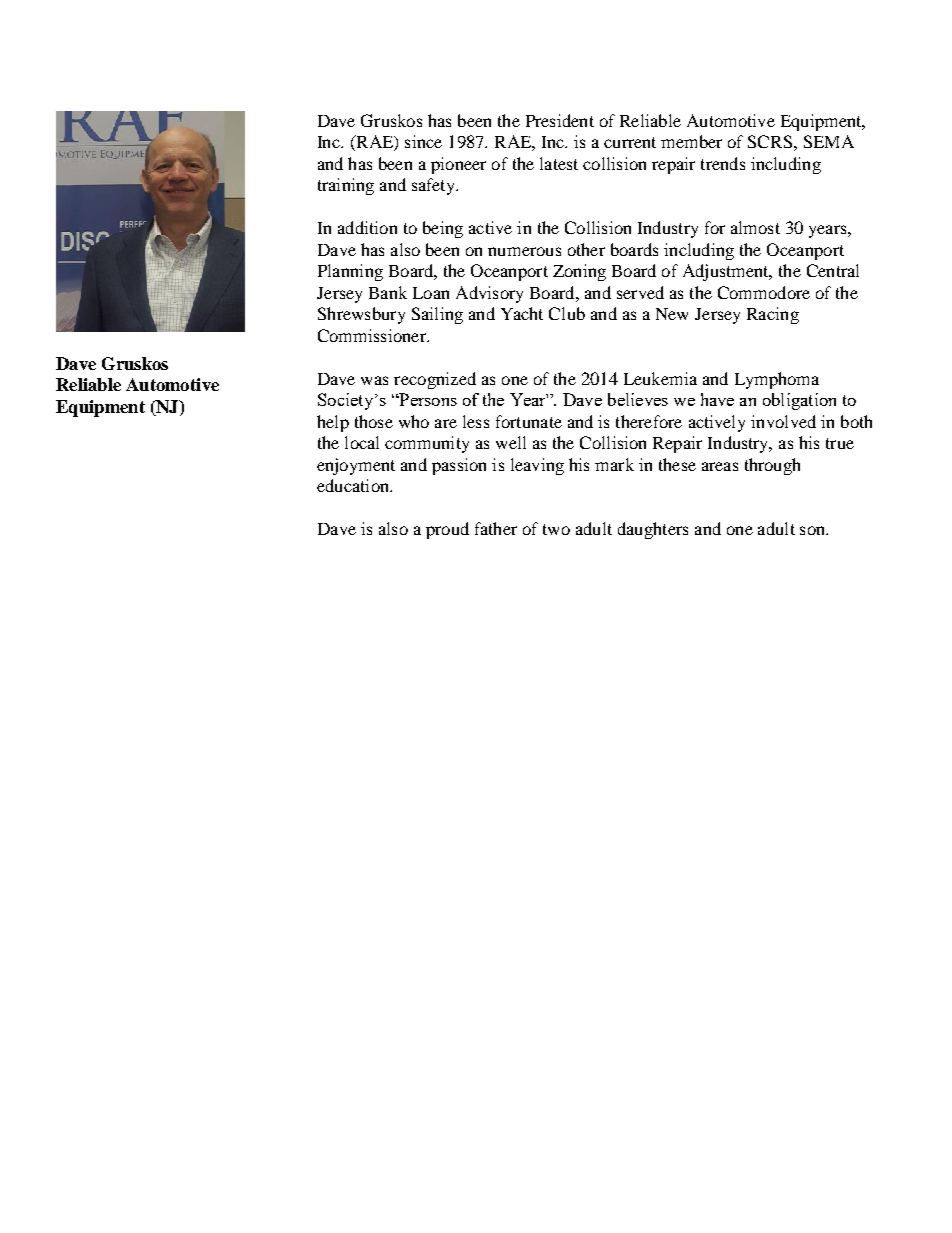 Image resolution: width=952 pixels, height=1233 pixels. What do you see at coordinates (350, 272) in the screenshot?
I see `Planning` at bounding box center [350, 272].
